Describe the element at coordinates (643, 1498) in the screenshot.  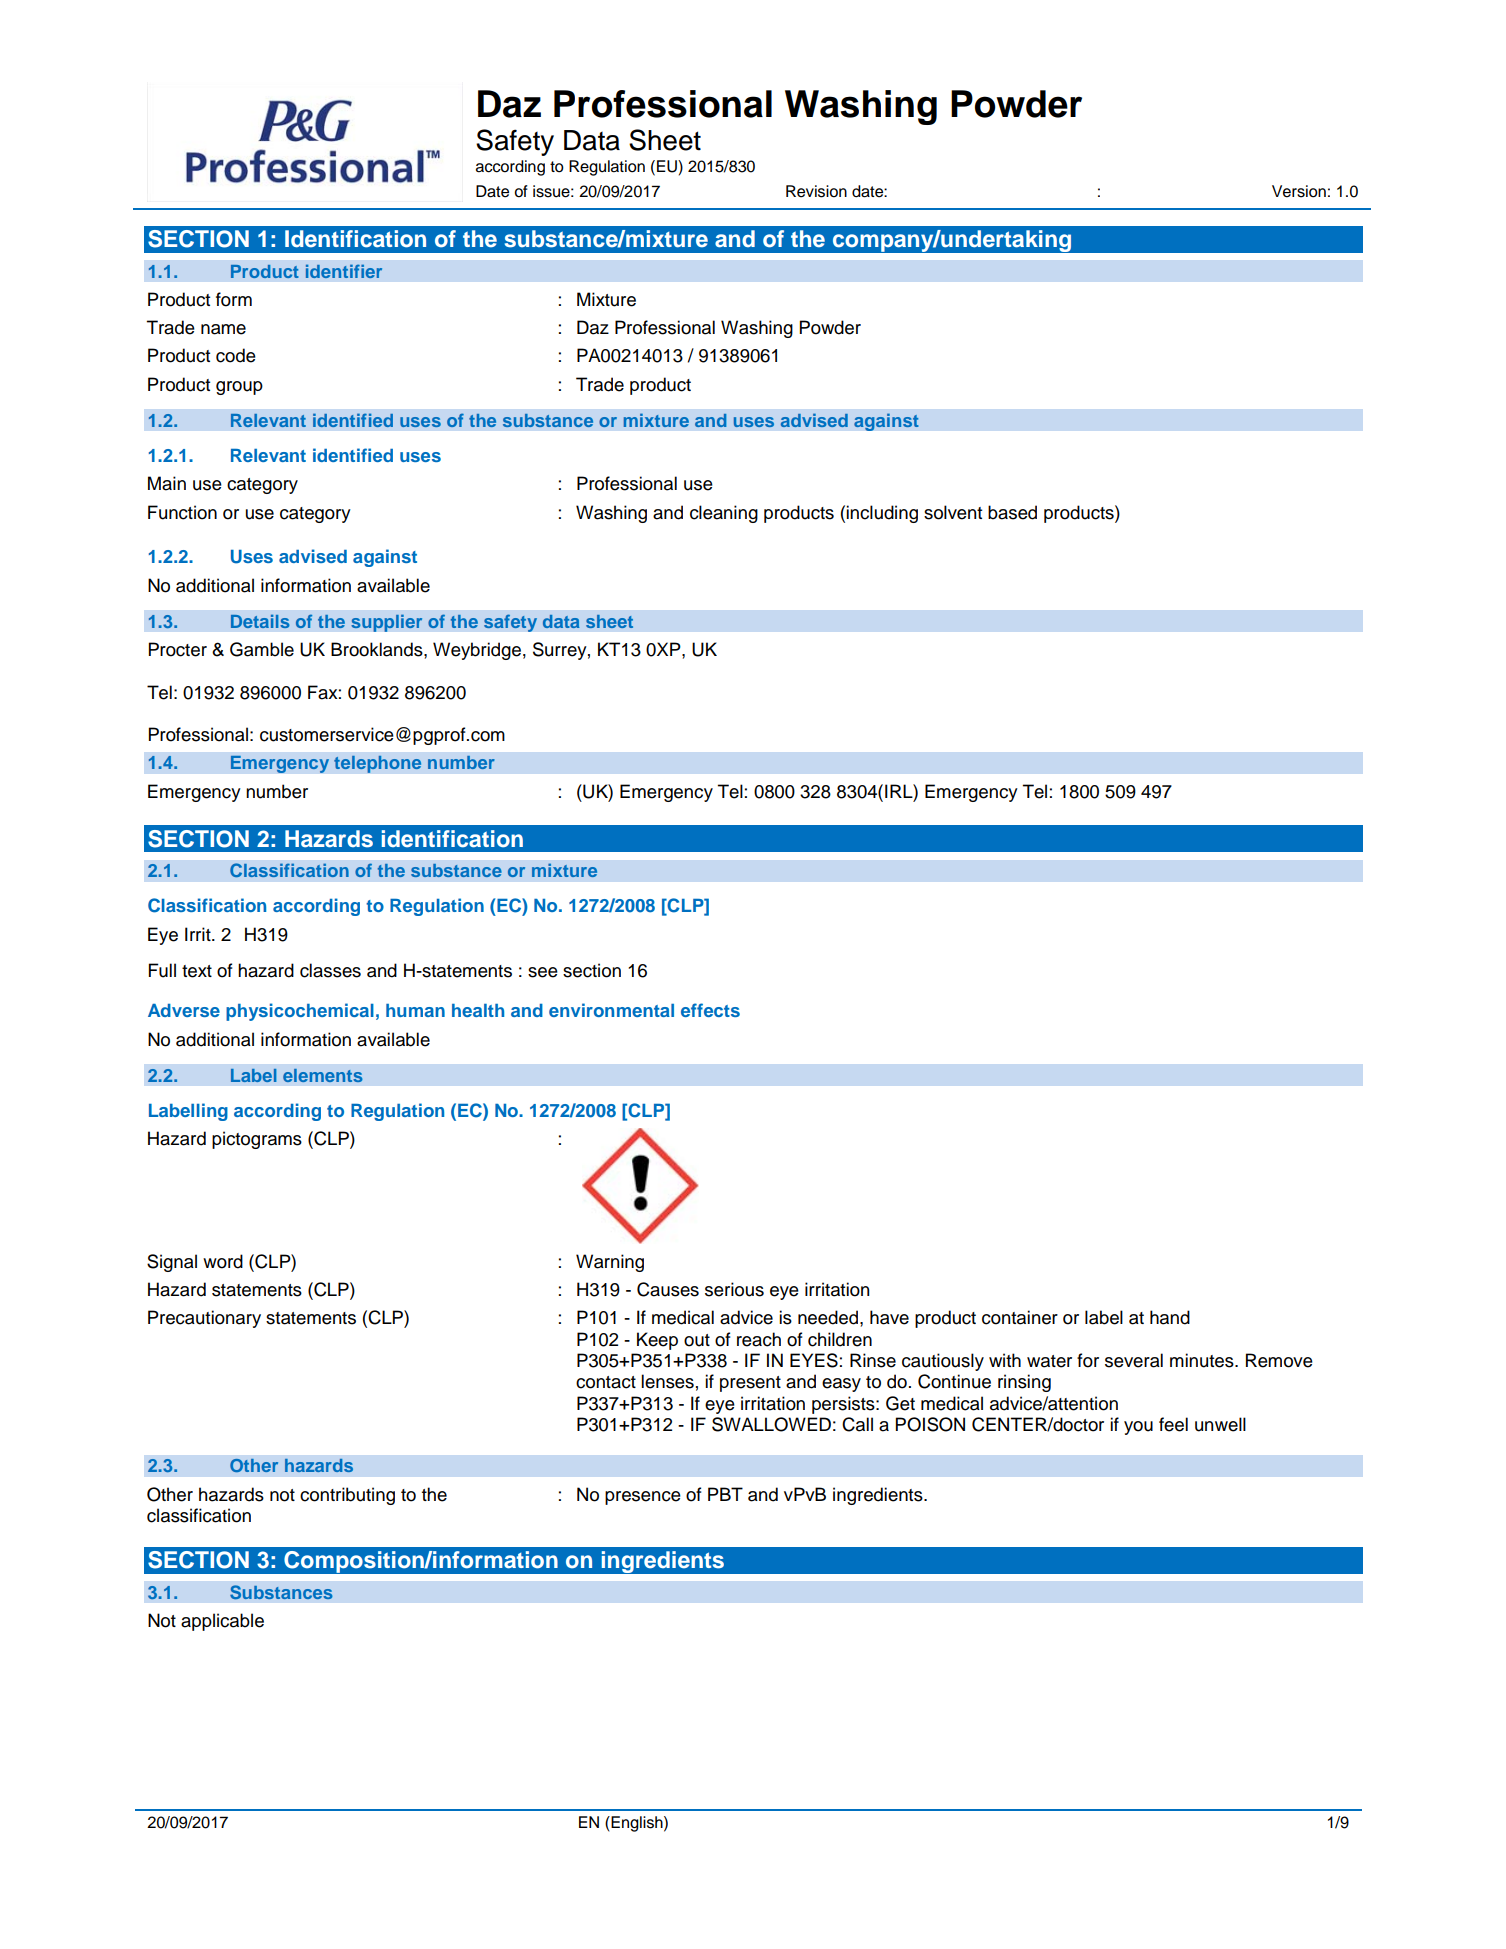
I see `presence` at that location.
